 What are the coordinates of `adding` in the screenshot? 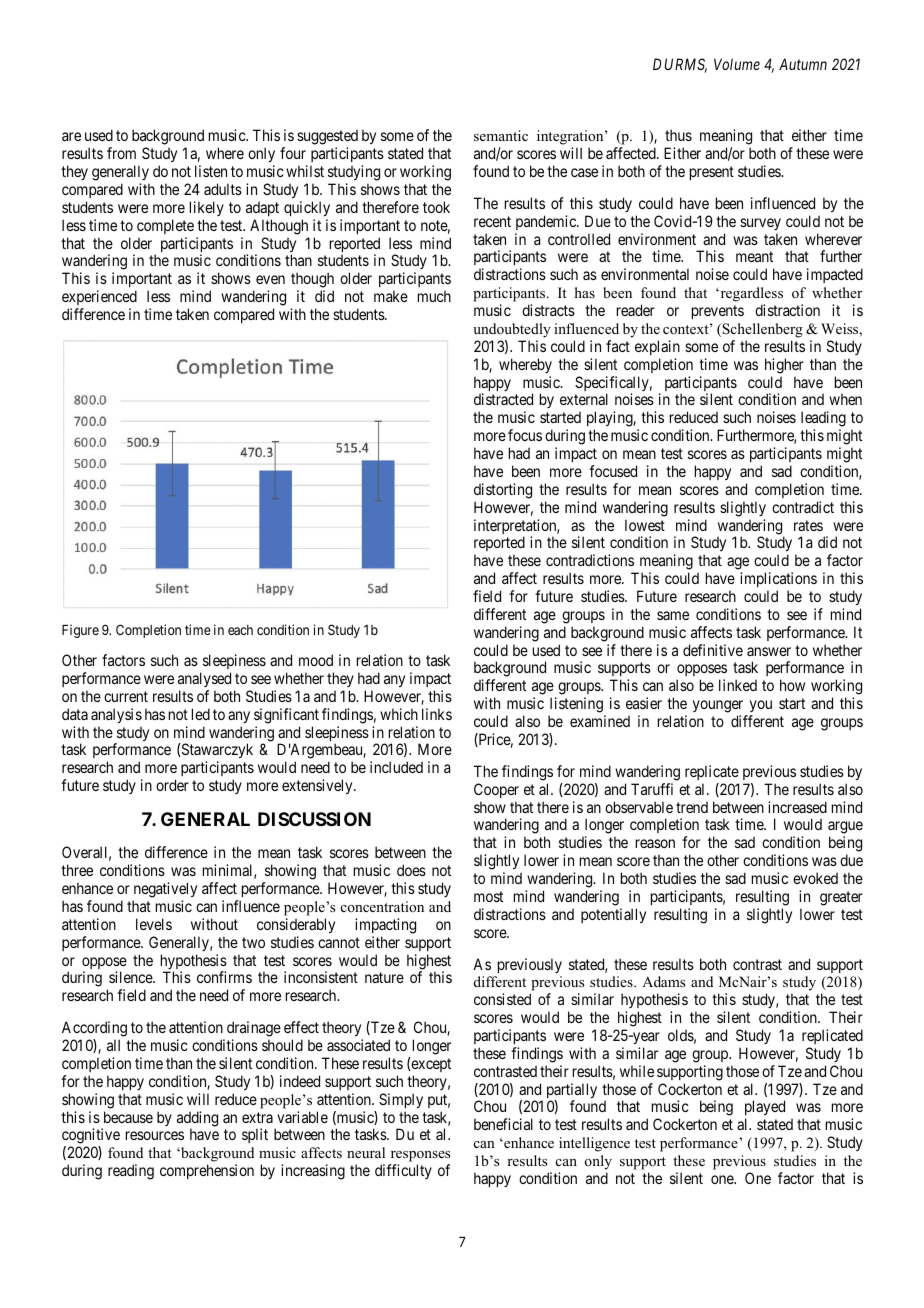 It's located at (197, 1120).
